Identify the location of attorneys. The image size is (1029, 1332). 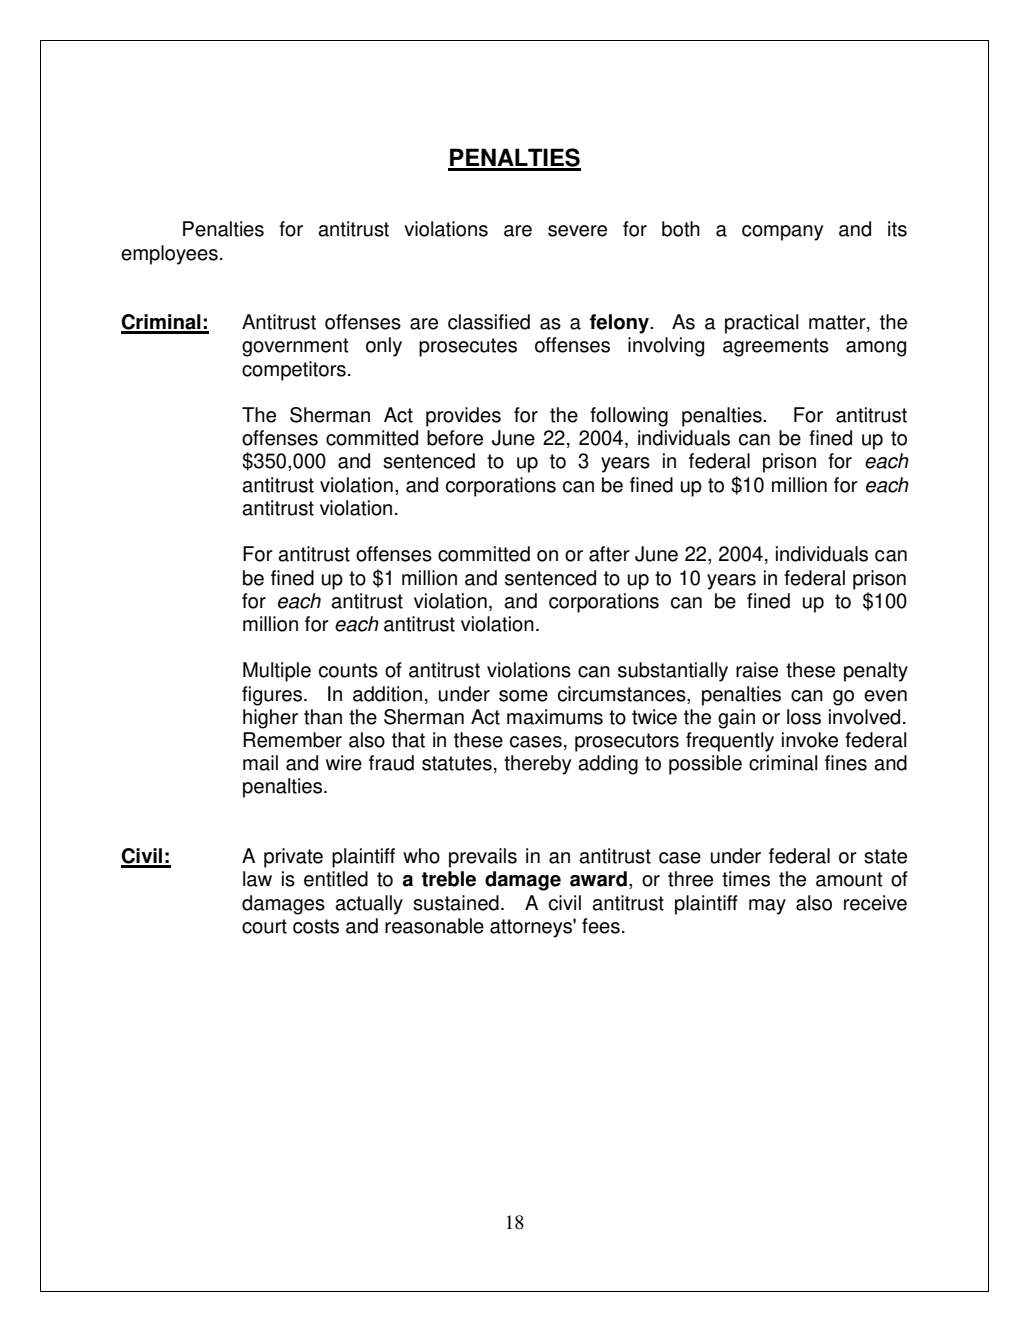
(532, 928).
